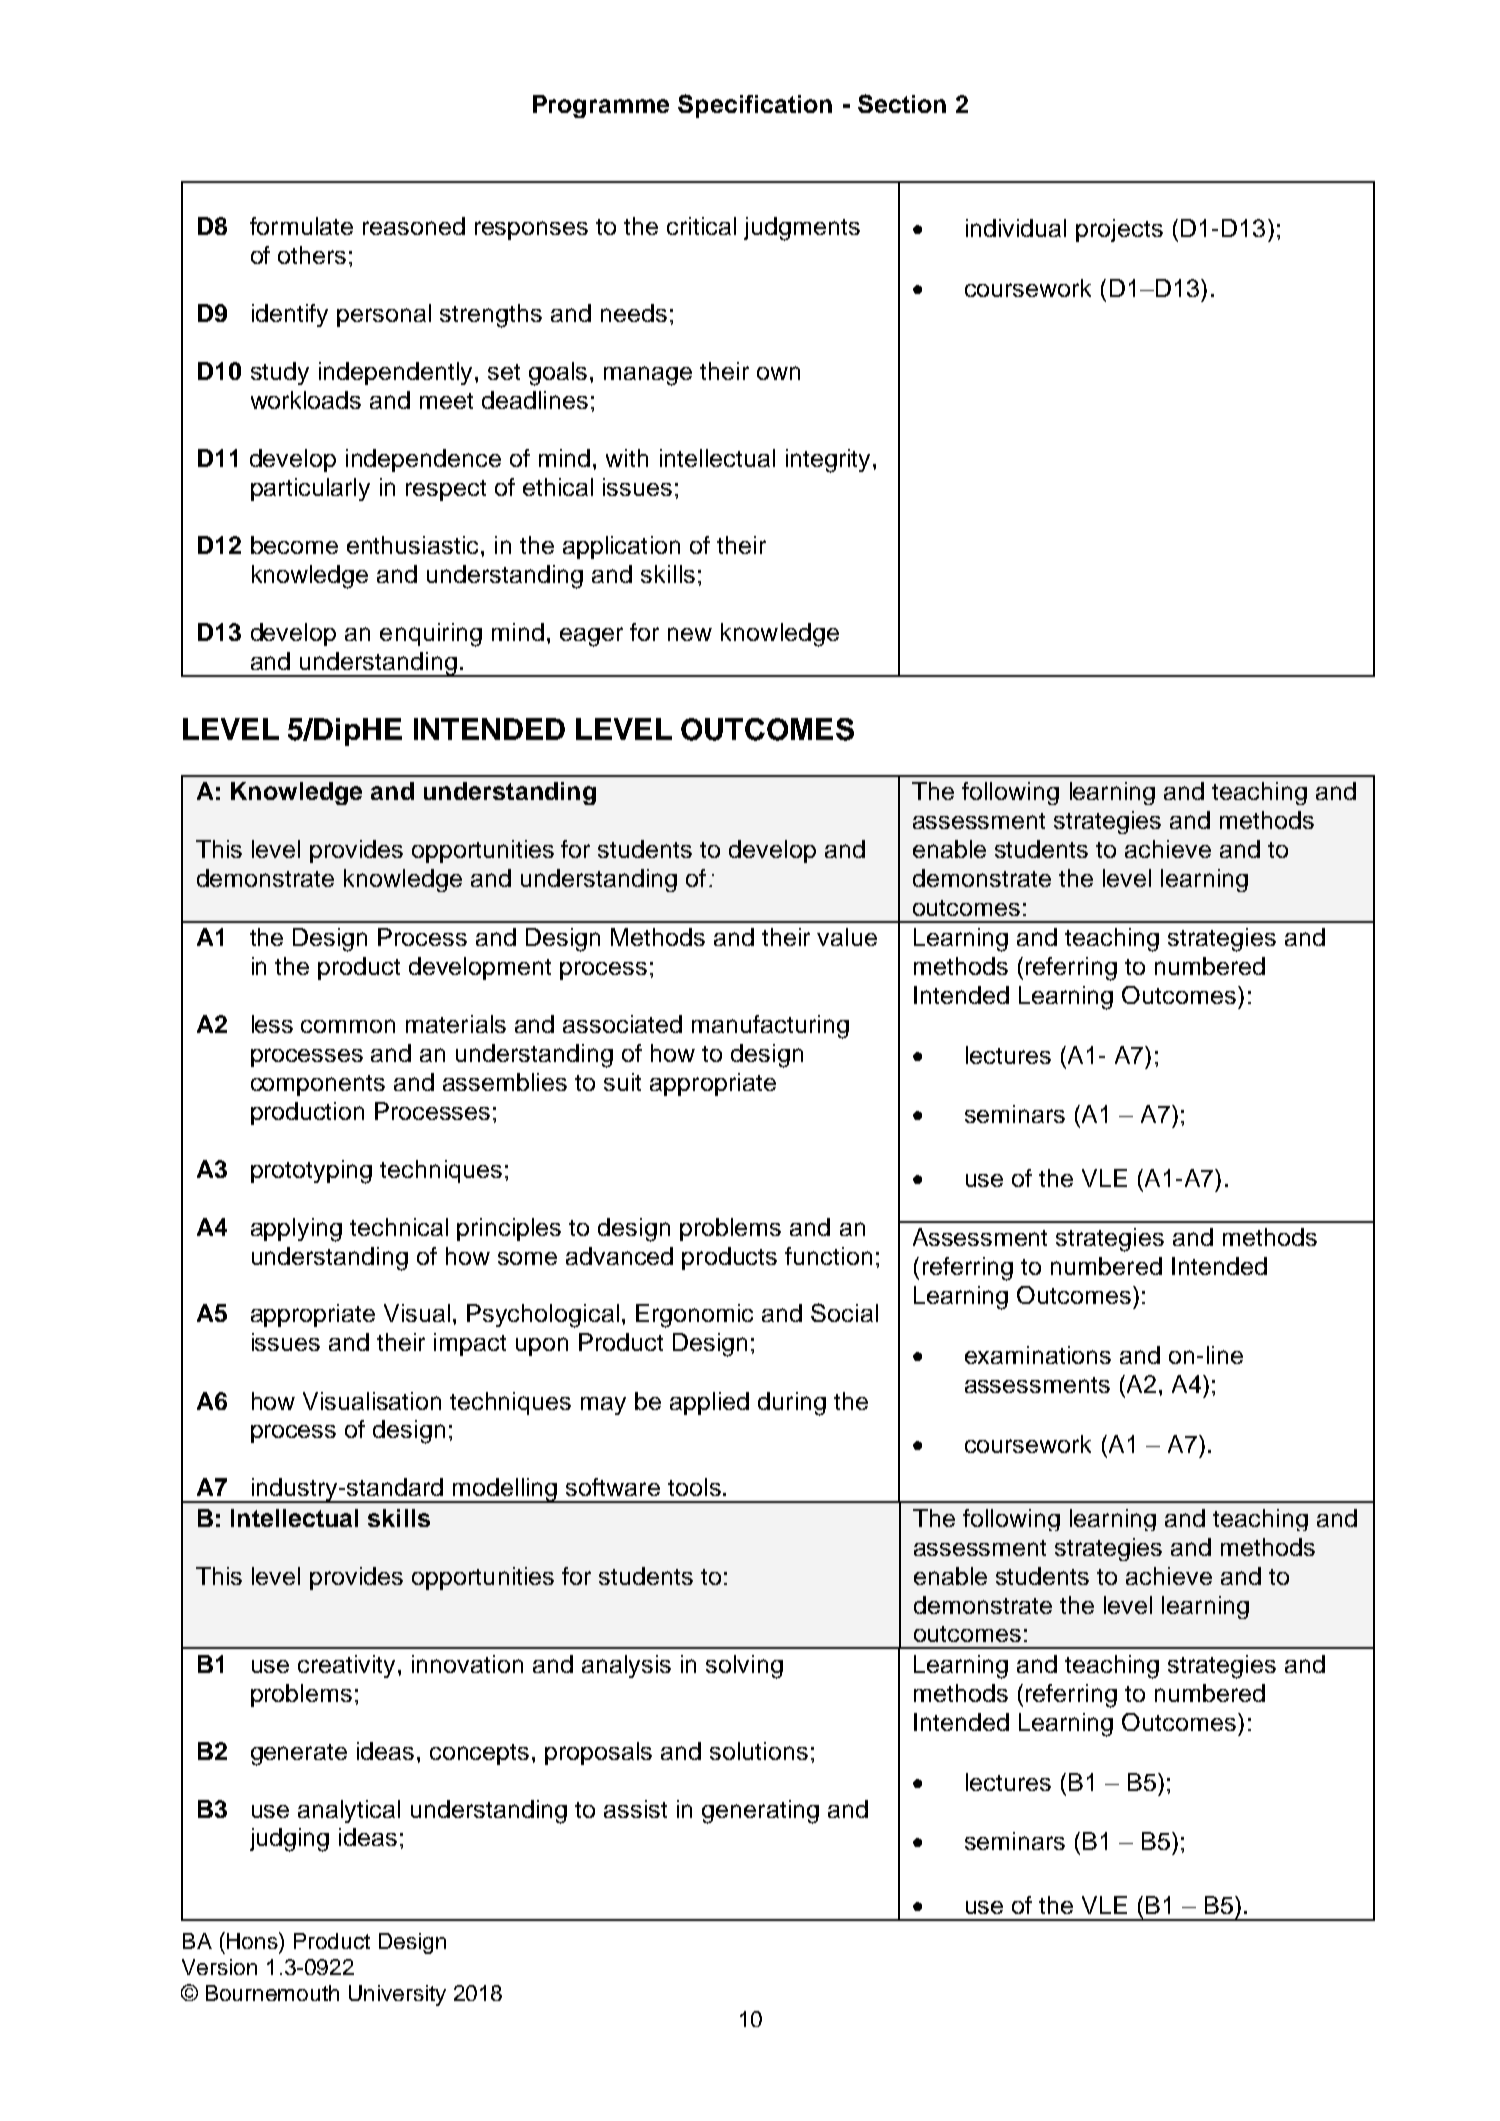  Describe the element at coordinates (847, 937) in the screenshot. I see `value` at that location.
